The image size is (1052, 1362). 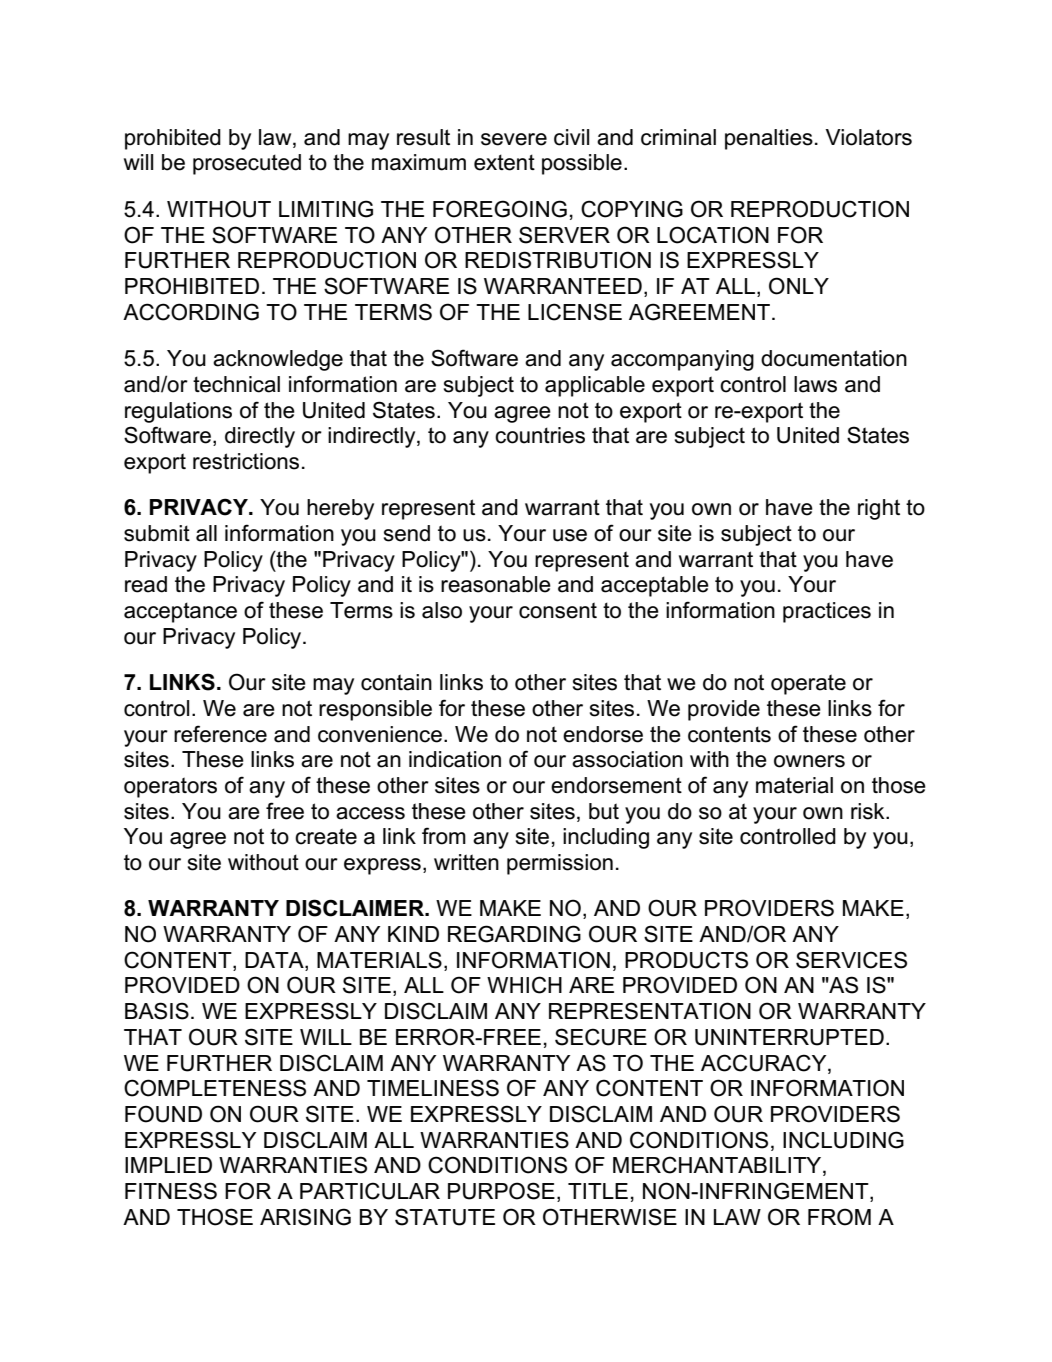 I want to click on right, so click(x=879, y=509).
